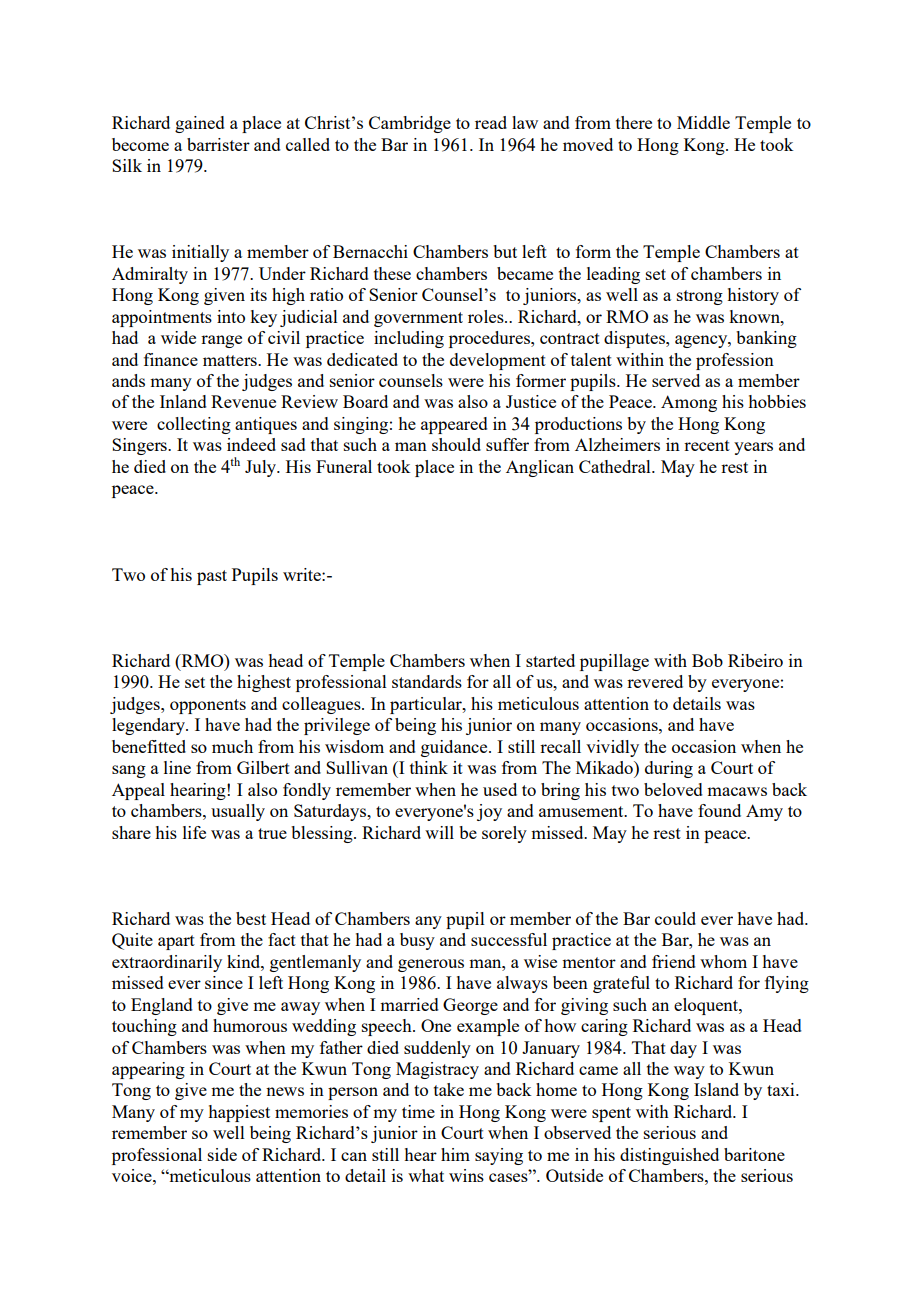 The height and width of the screenshot is (1308, 924). Describe the element at coordinates (703, 122) in the screenshot. I see `Middle` at that location.
